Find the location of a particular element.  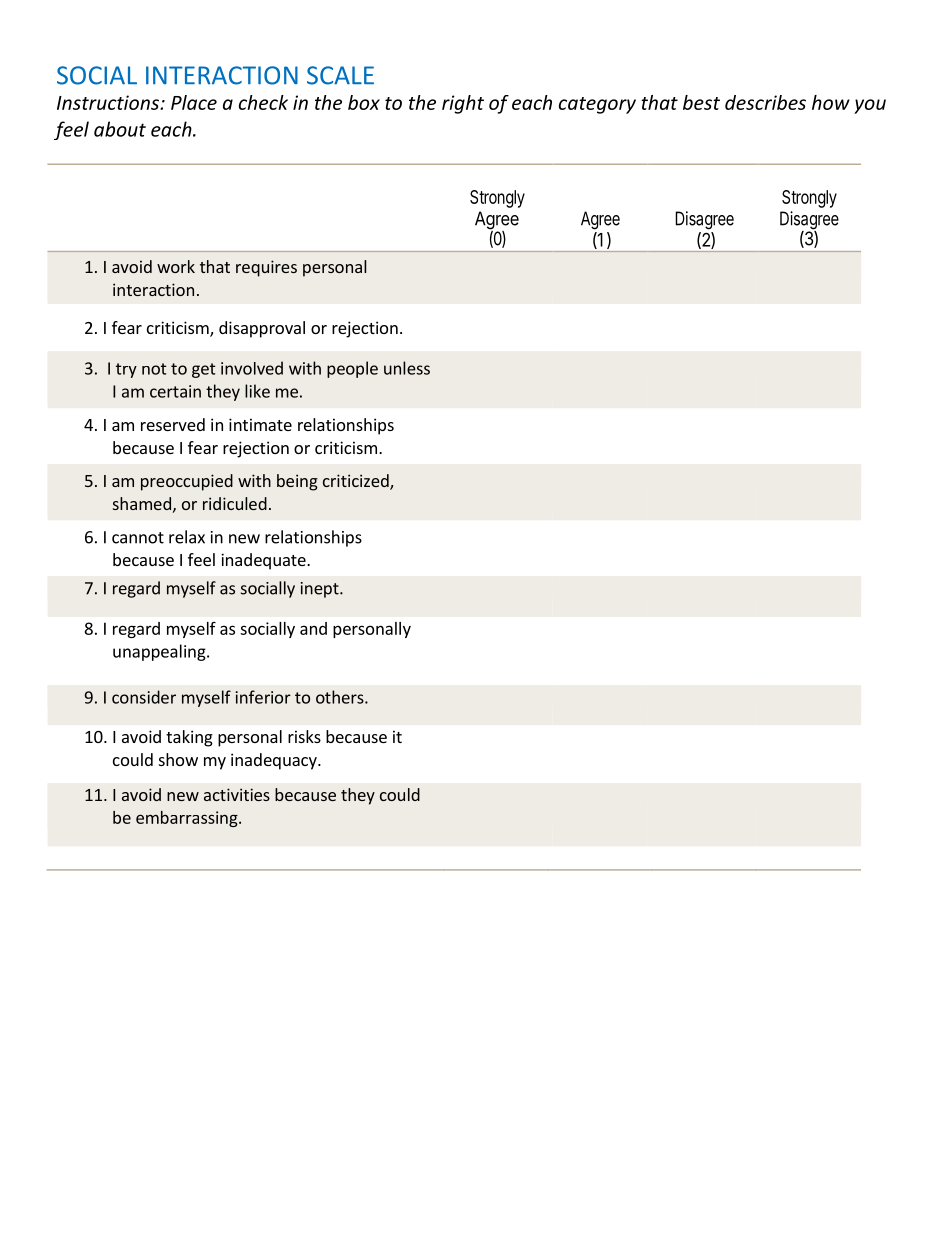

criticized is located at coordinates (357, 482).
